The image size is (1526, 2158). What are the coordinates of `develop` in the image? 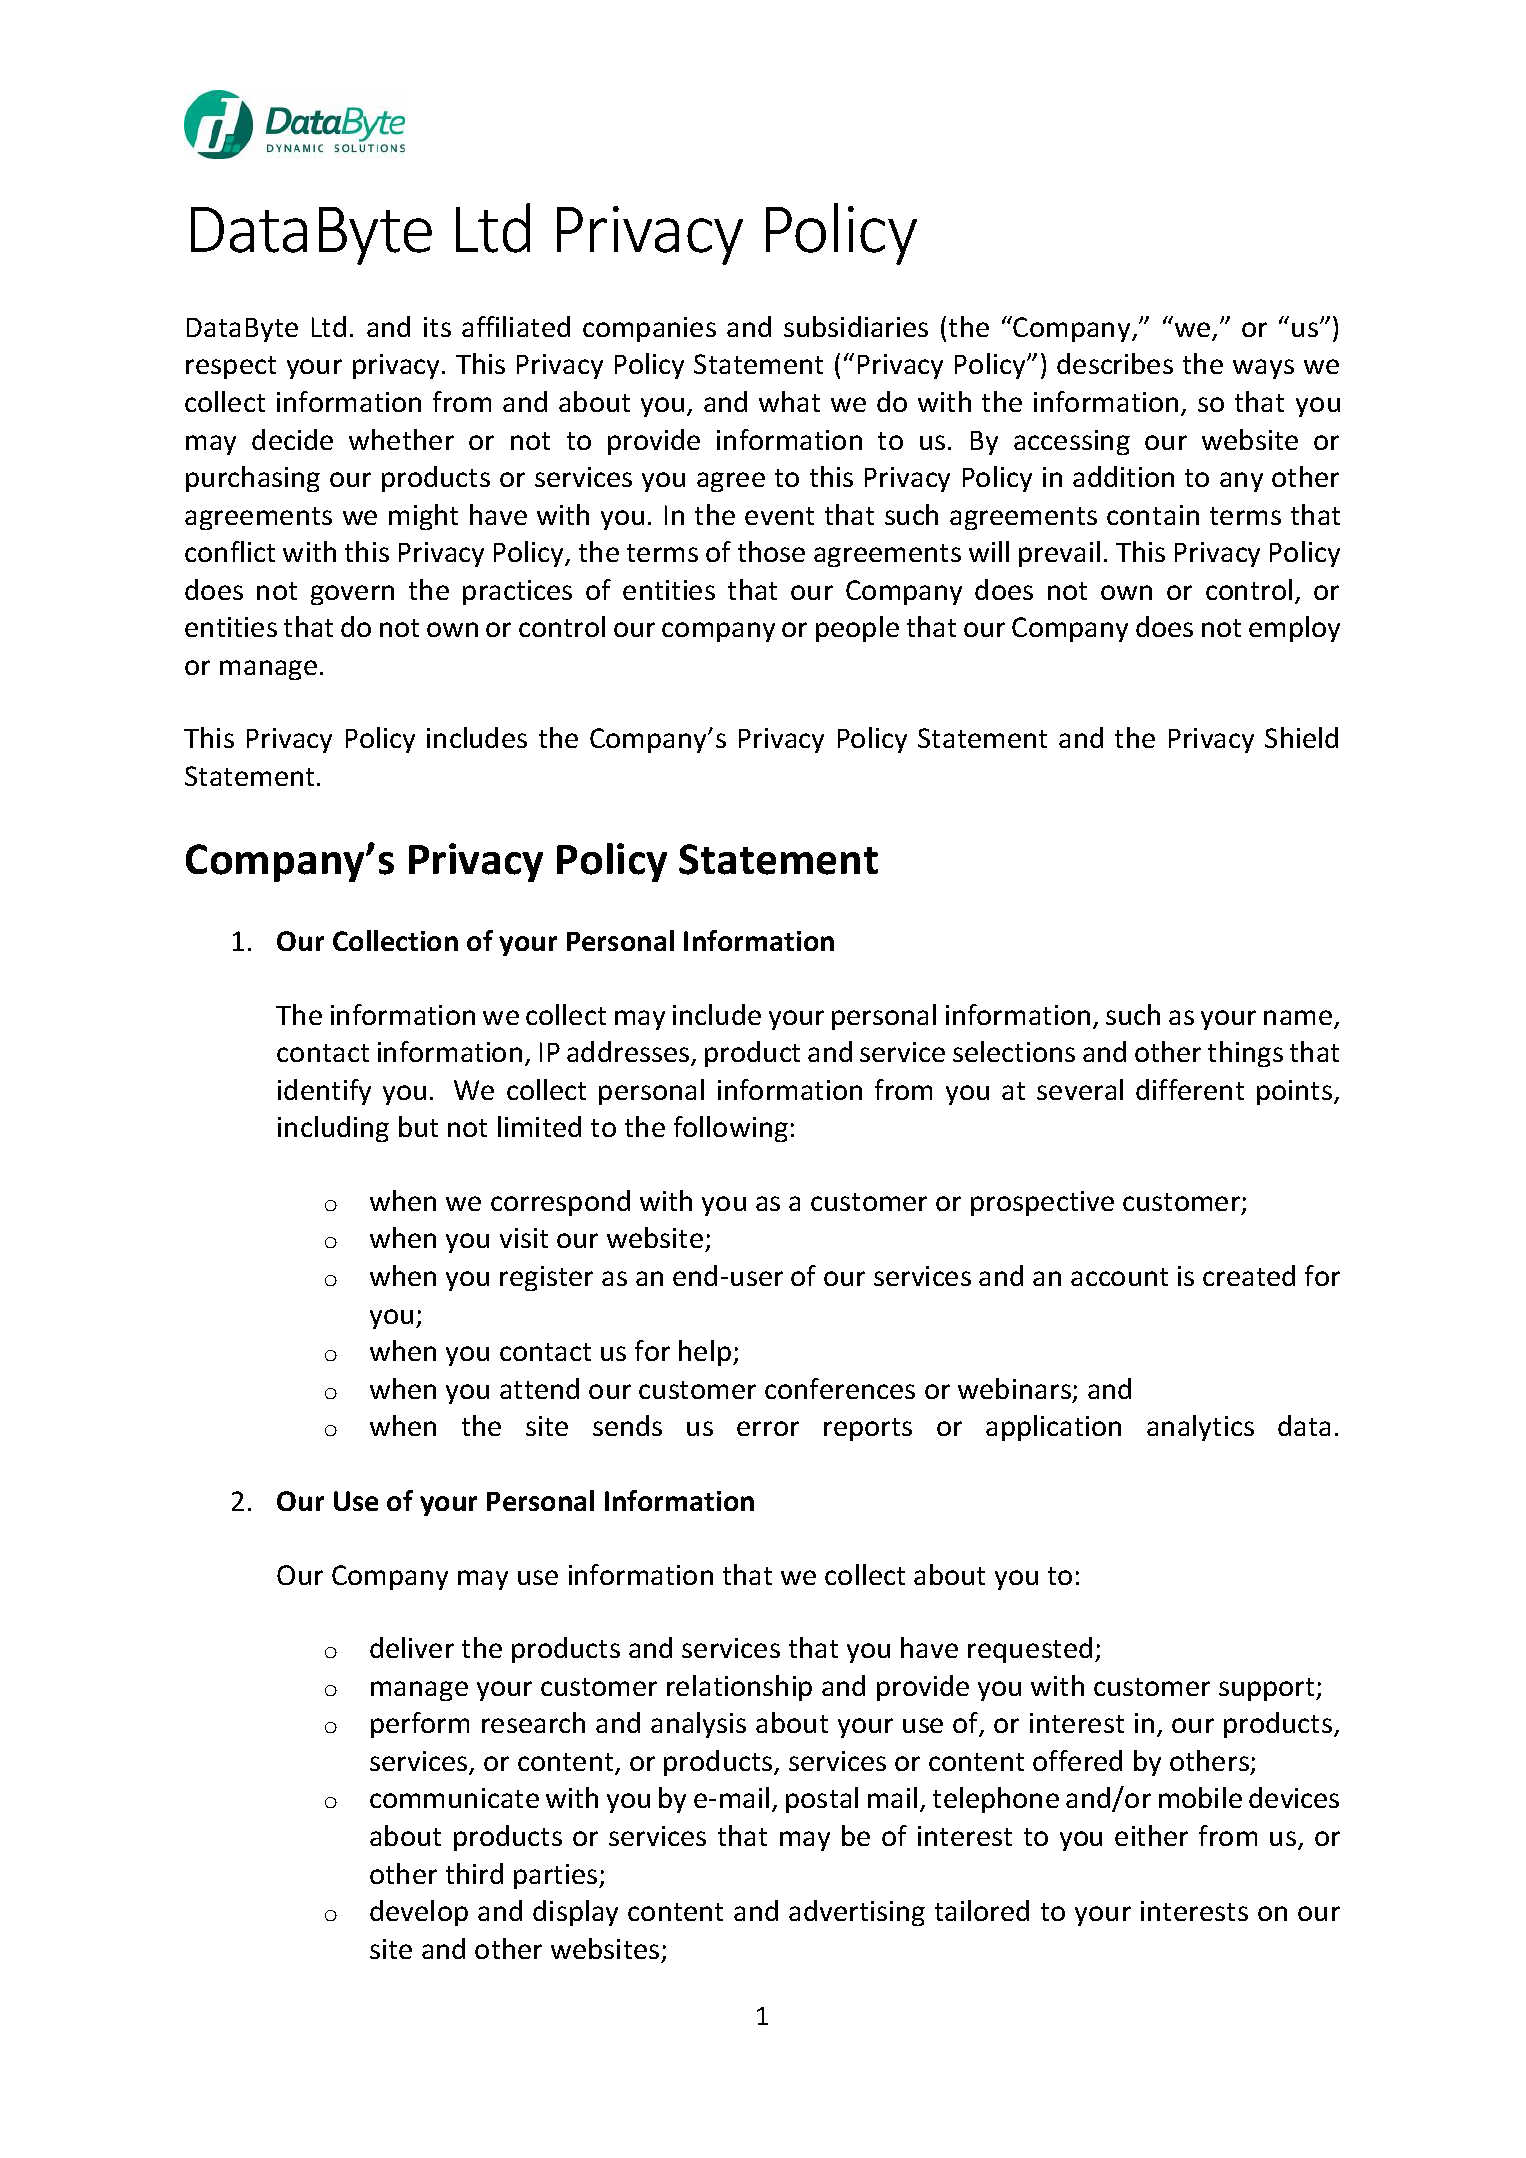 It's located at (419, 1913).
